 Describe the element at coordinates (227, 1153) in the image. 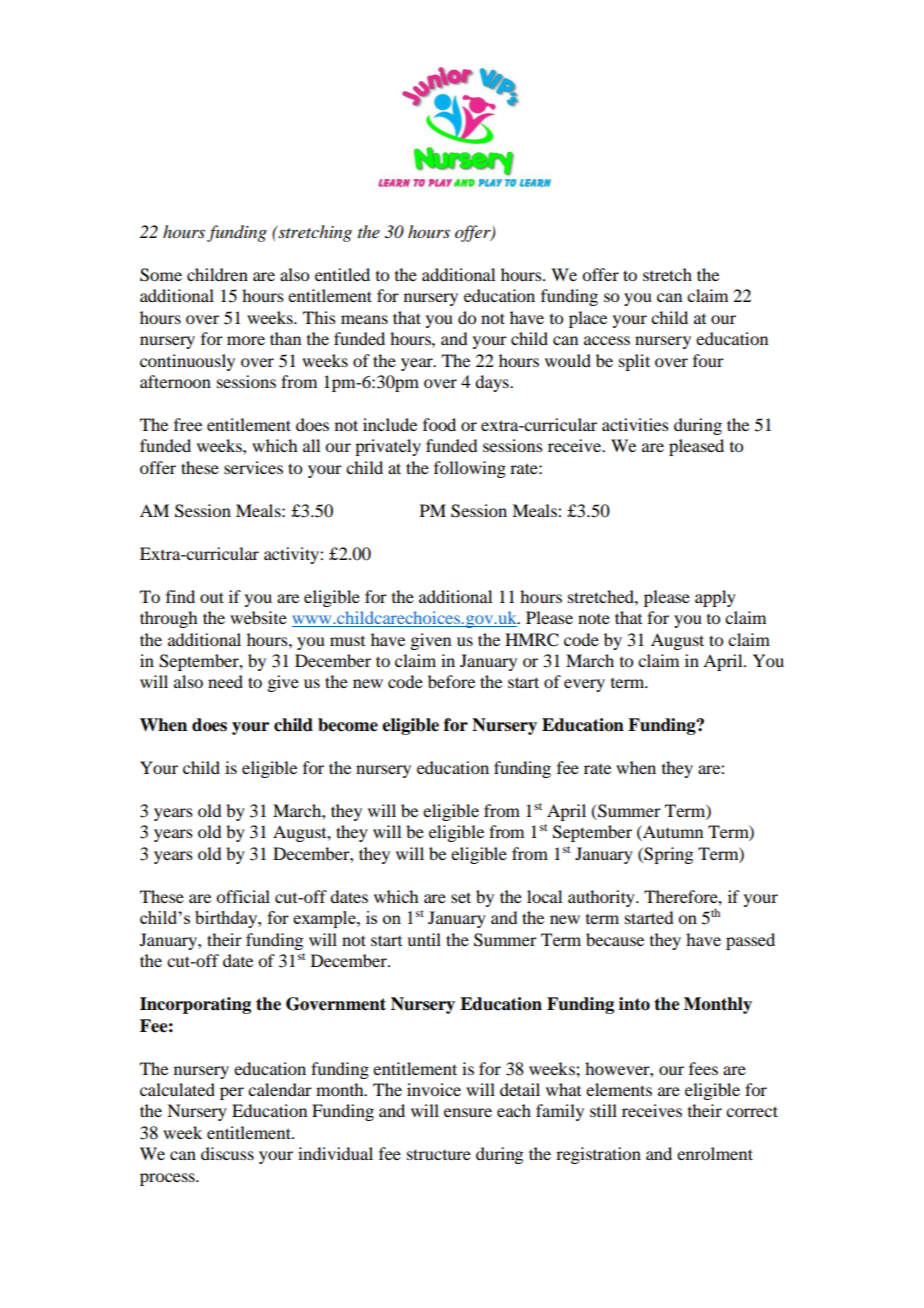

I see `discuss` at that location.
